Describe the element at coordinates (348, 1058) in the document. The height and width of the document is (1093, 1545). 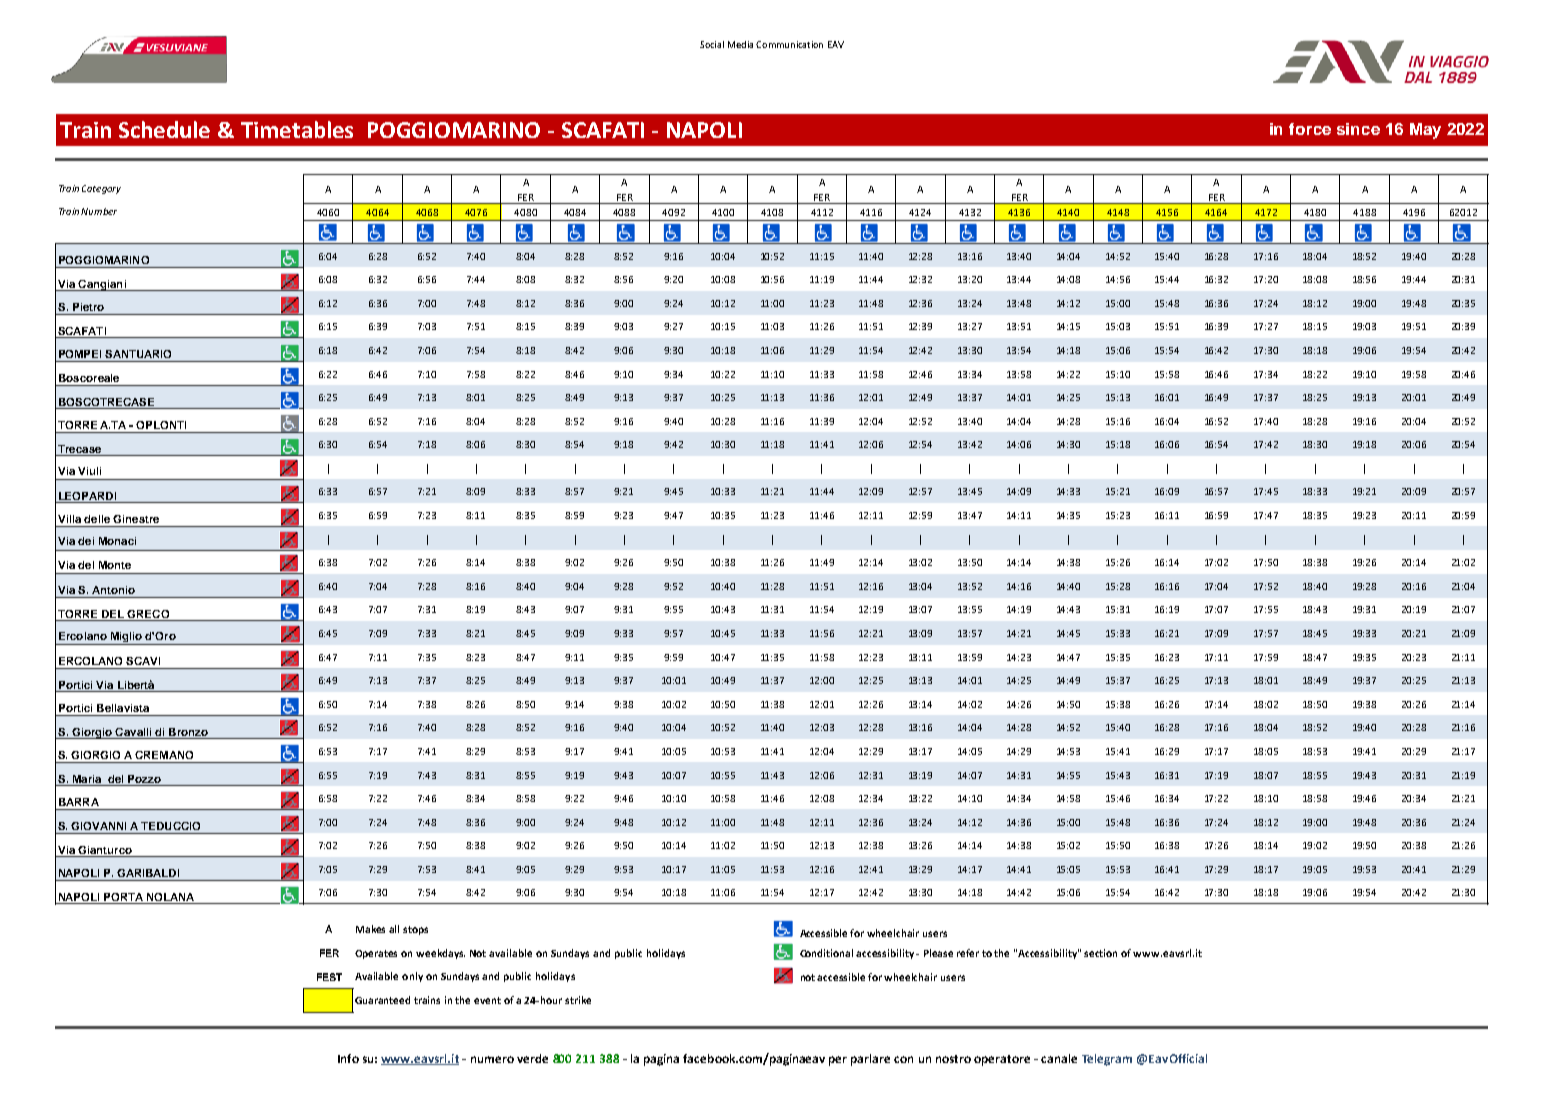
I see `Info` at that location.
